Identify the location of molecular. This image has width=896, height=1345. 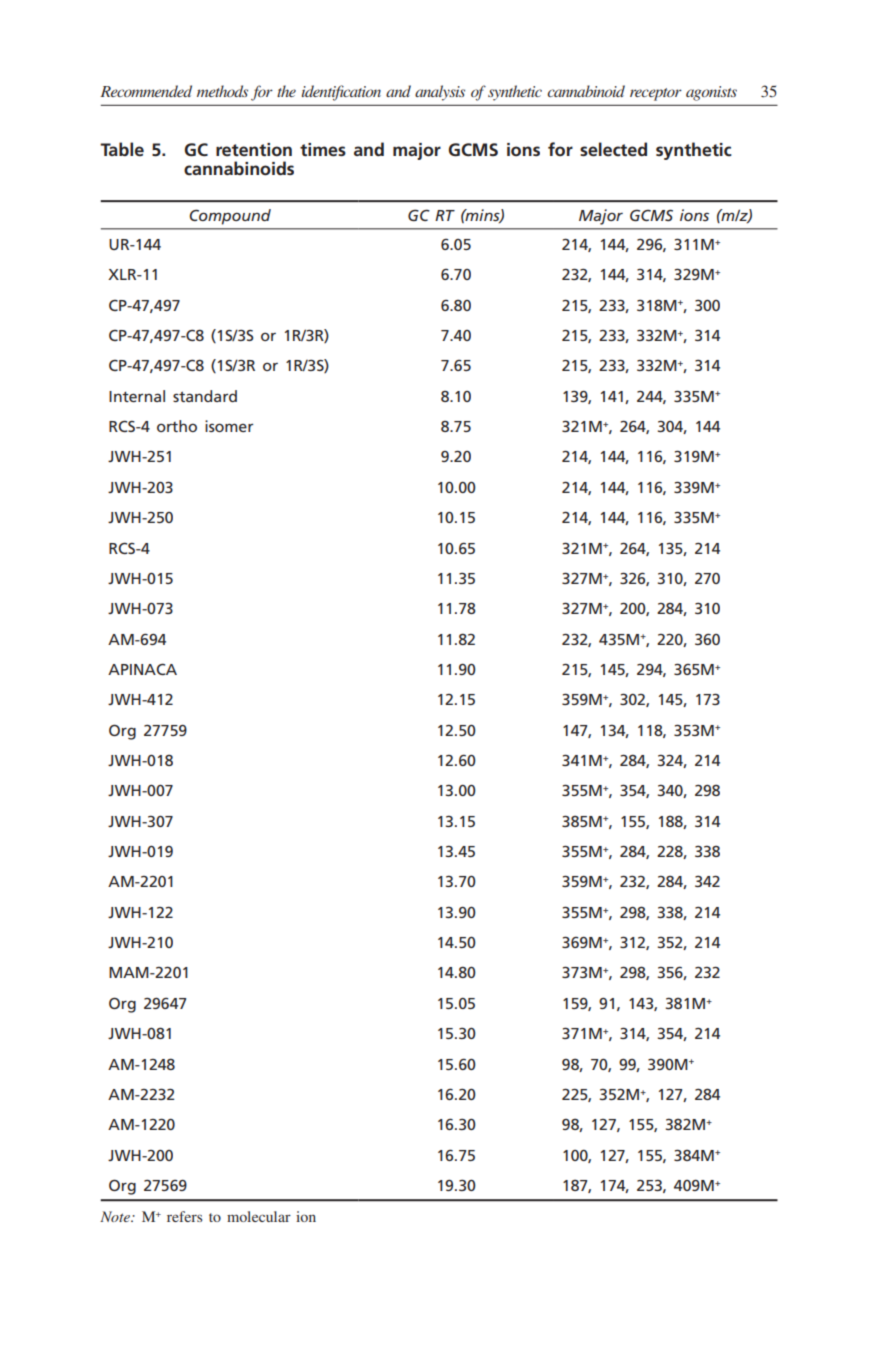
(259, 1216).
